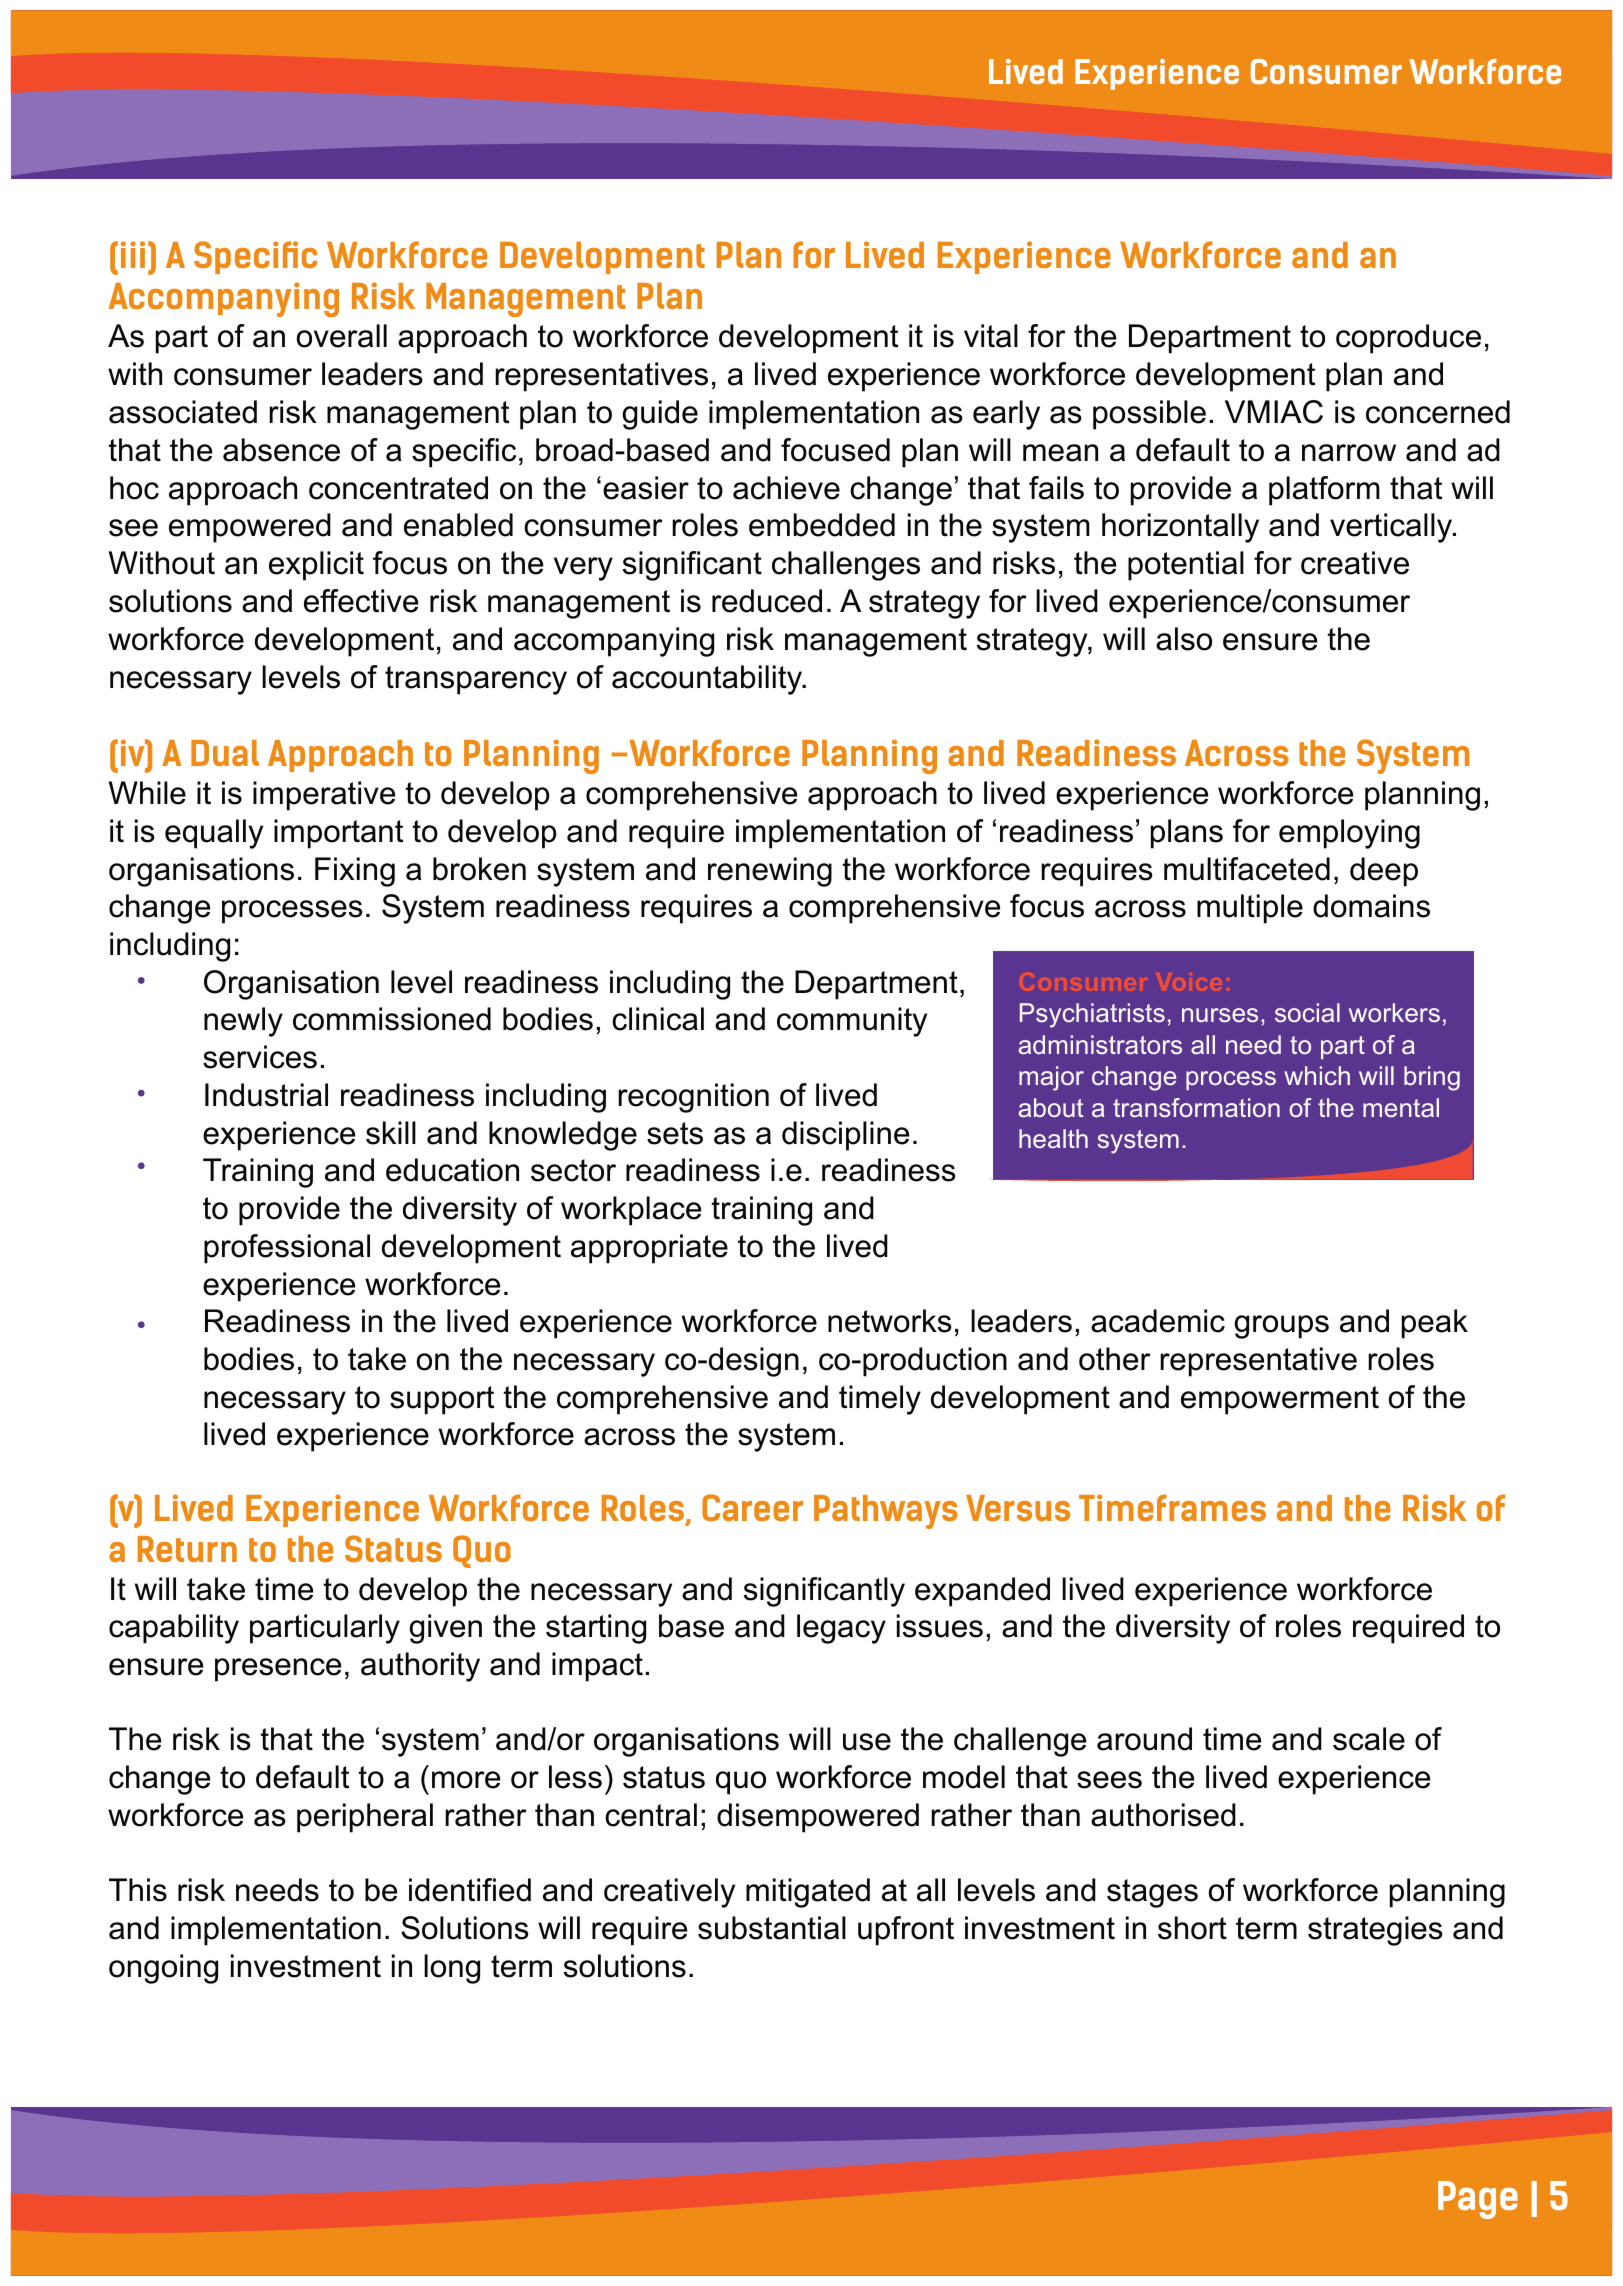  I want to click on Page, so click(1478, 2200).
